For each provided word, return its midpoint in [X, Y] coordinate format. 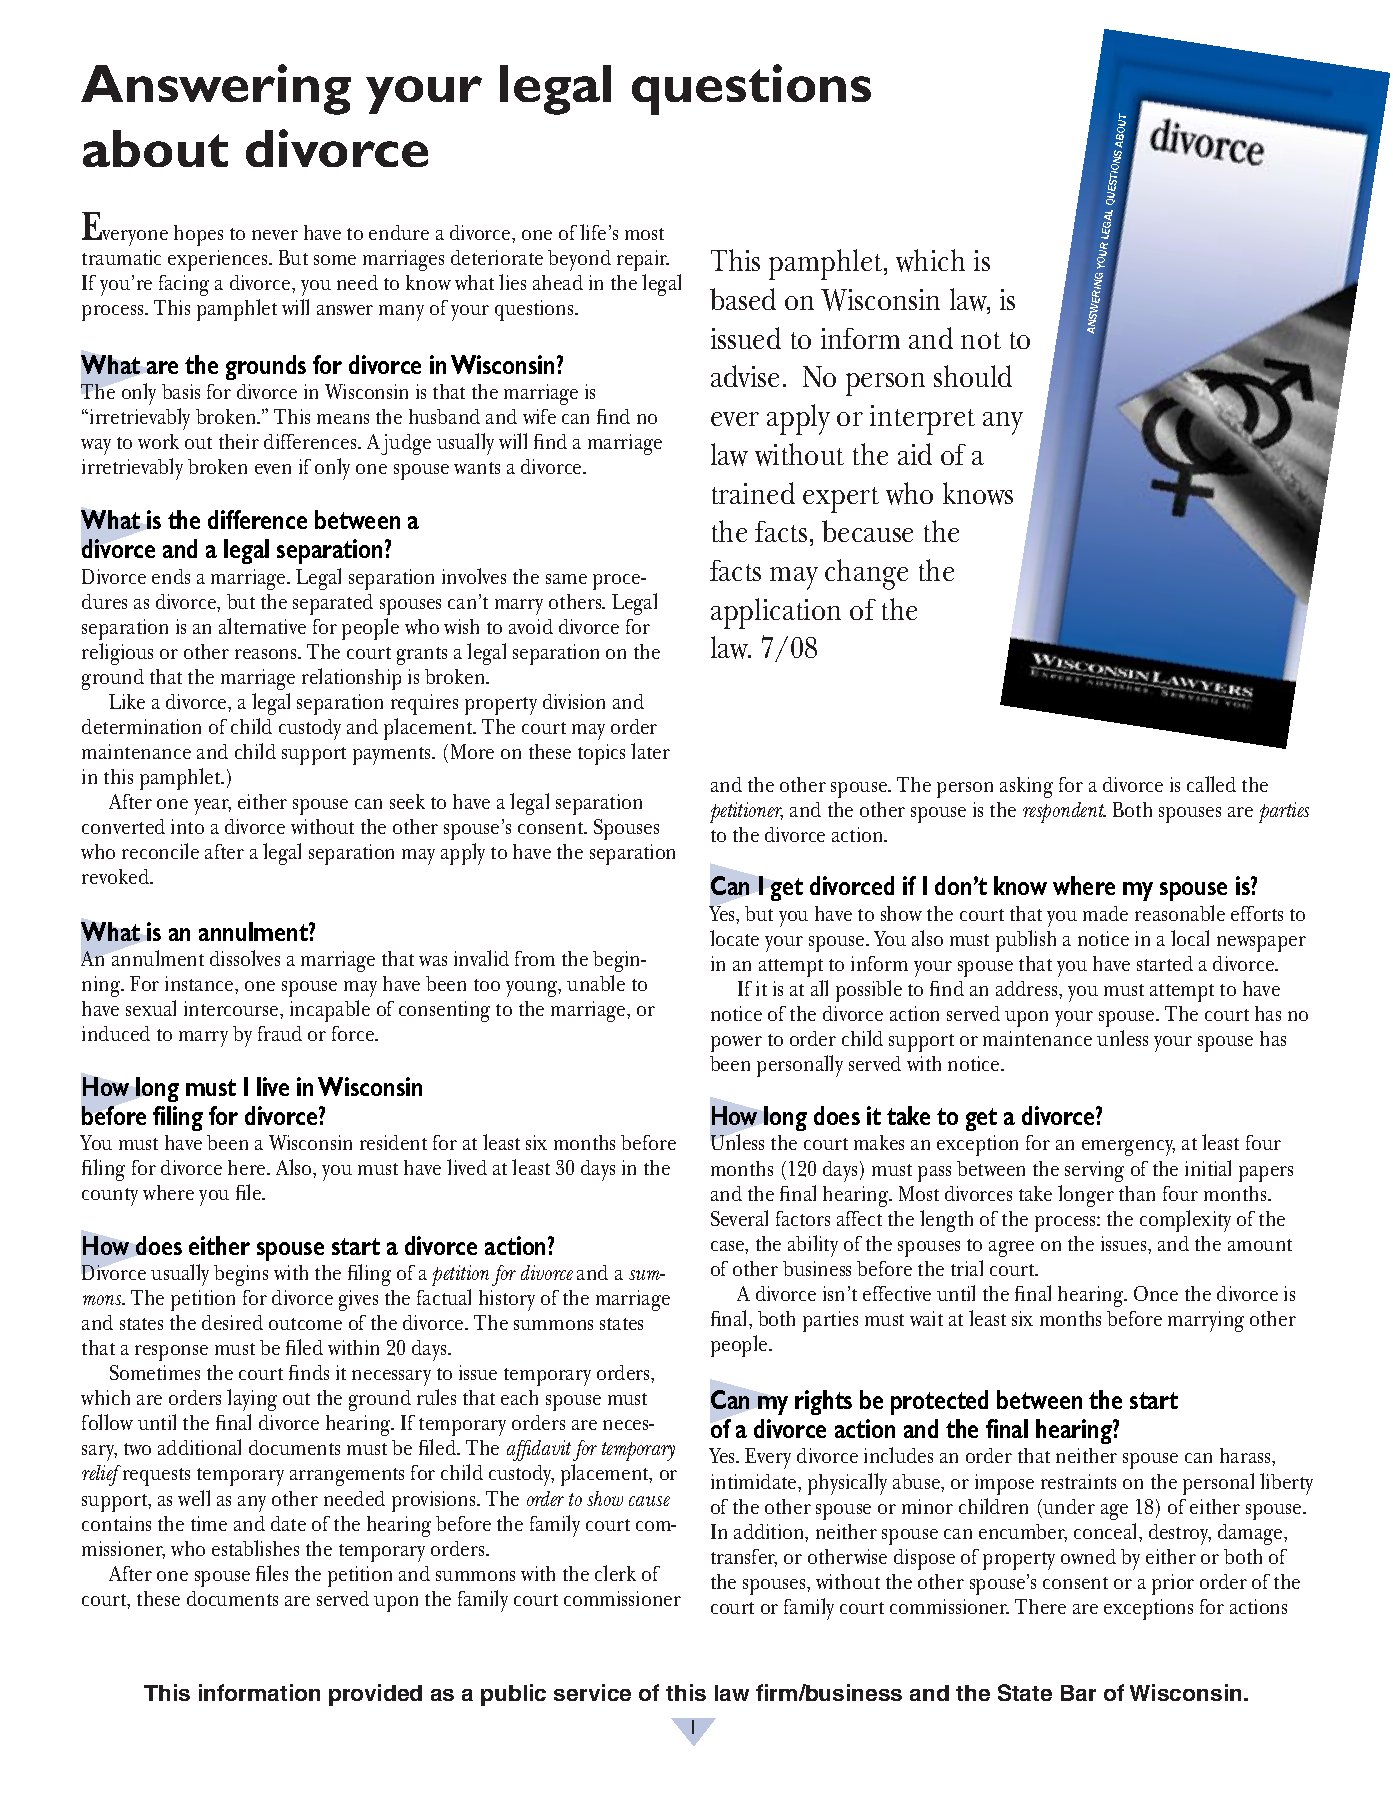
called [1211, 784]
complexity [1185, 1221]
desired [232, 1322]
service [592, 1692]
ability [813, 1246]
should [973, 376]
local [1190, 938]
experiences [219, 260]
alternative [262, 626]
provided [375, 1695]
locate [734, 938]
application [776, 613]
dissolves [245, 958]
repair [643, 260]
